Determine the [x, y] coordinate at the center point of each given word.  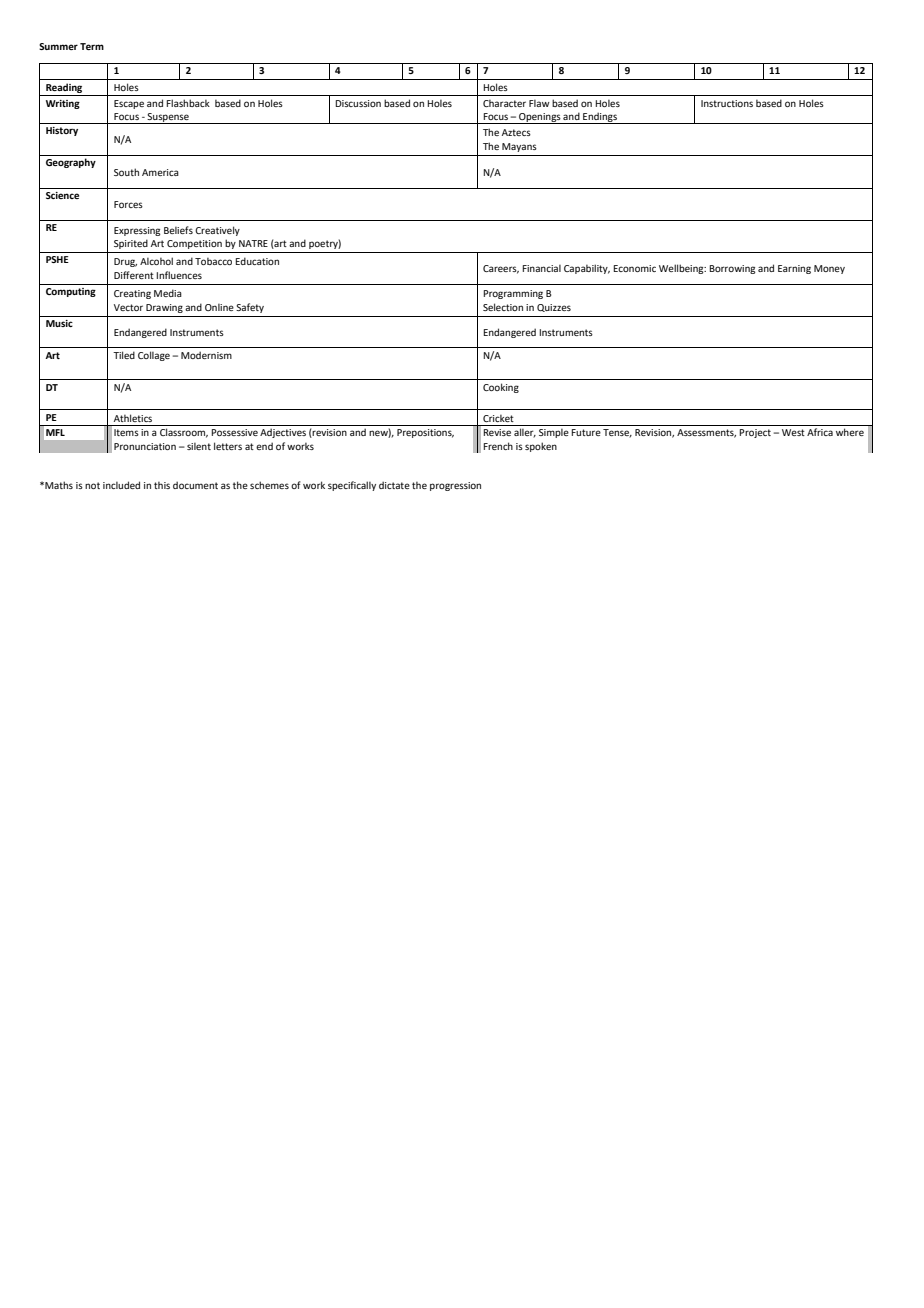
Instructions [727, 103]
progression [455, 486]
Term [92, 46]
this [162, 485]
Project [755, 433]
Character [504, 103]
